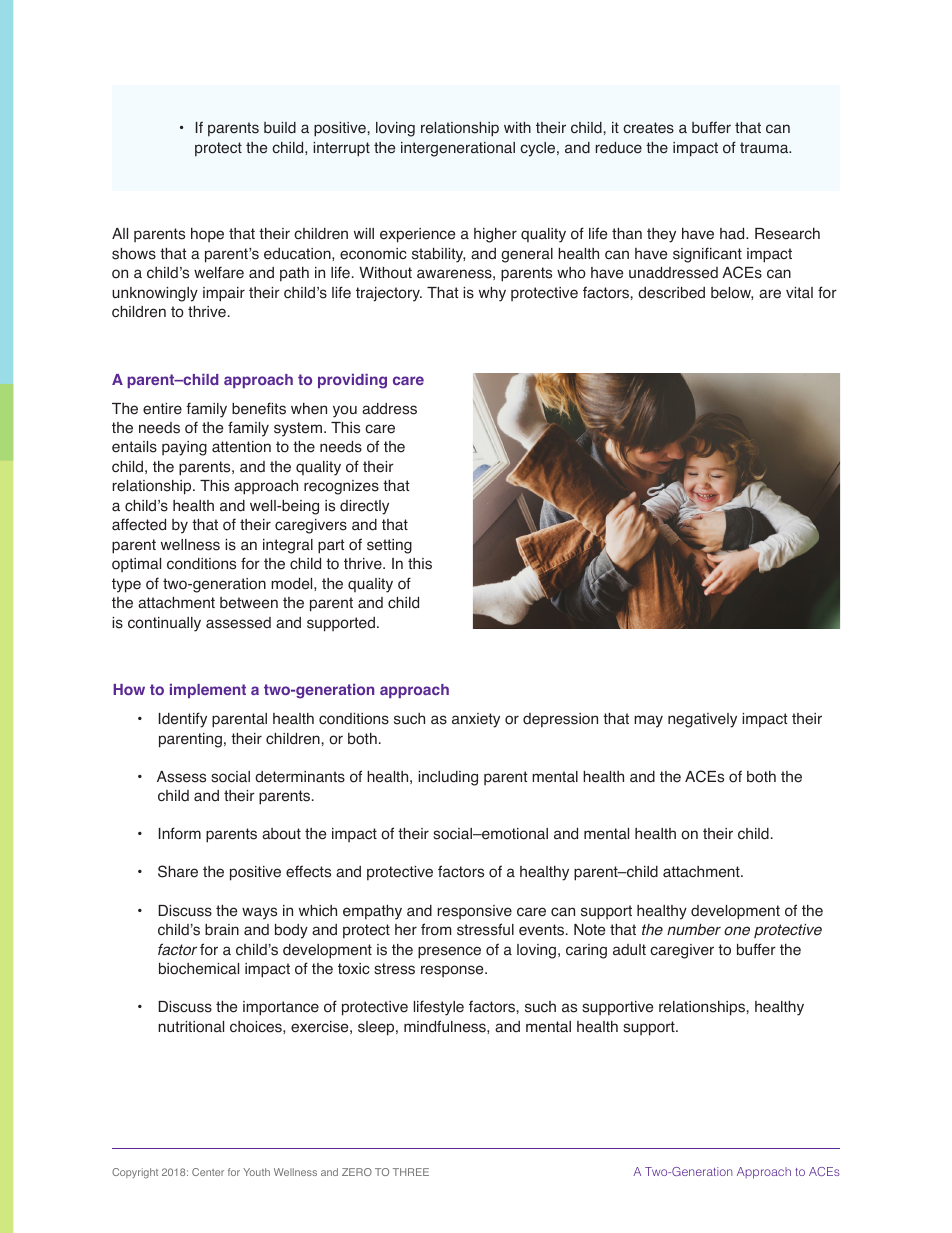 The image size is (952, 1233). I want to click on implement, so click(208, 691).
